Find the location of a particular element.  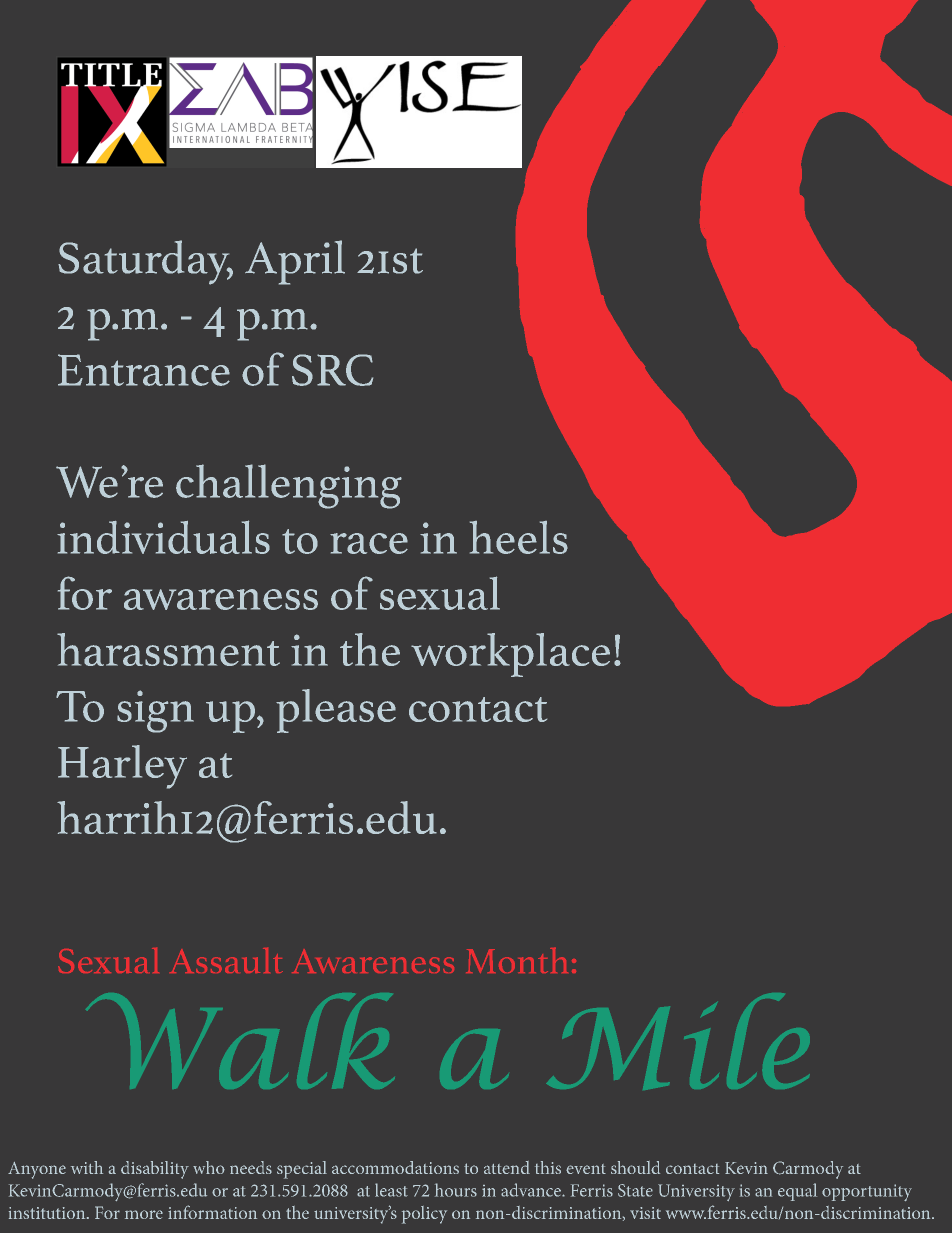

Assault is located at coordinates (226, 960).
